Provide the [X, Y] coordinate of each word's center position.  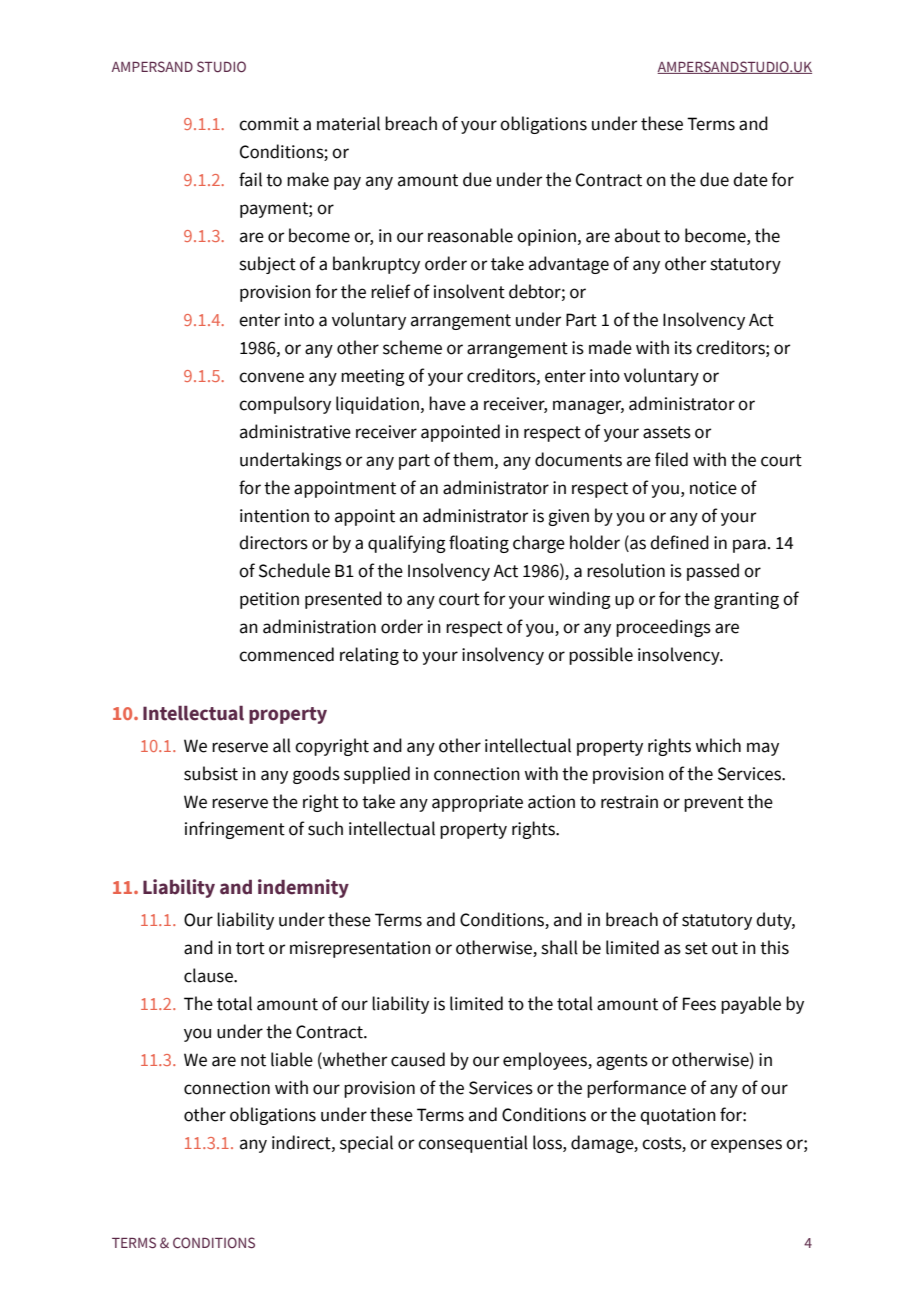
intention [274, 516]
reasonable [470, 235]
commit [269, 124]
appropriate [477, 803]
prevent [714, 804]
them [473, 459]
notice [713, 488]
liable [292, 1059]
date [750, 179]
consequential [473, 1144]
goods [316, 775]
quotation [678, 1116]
